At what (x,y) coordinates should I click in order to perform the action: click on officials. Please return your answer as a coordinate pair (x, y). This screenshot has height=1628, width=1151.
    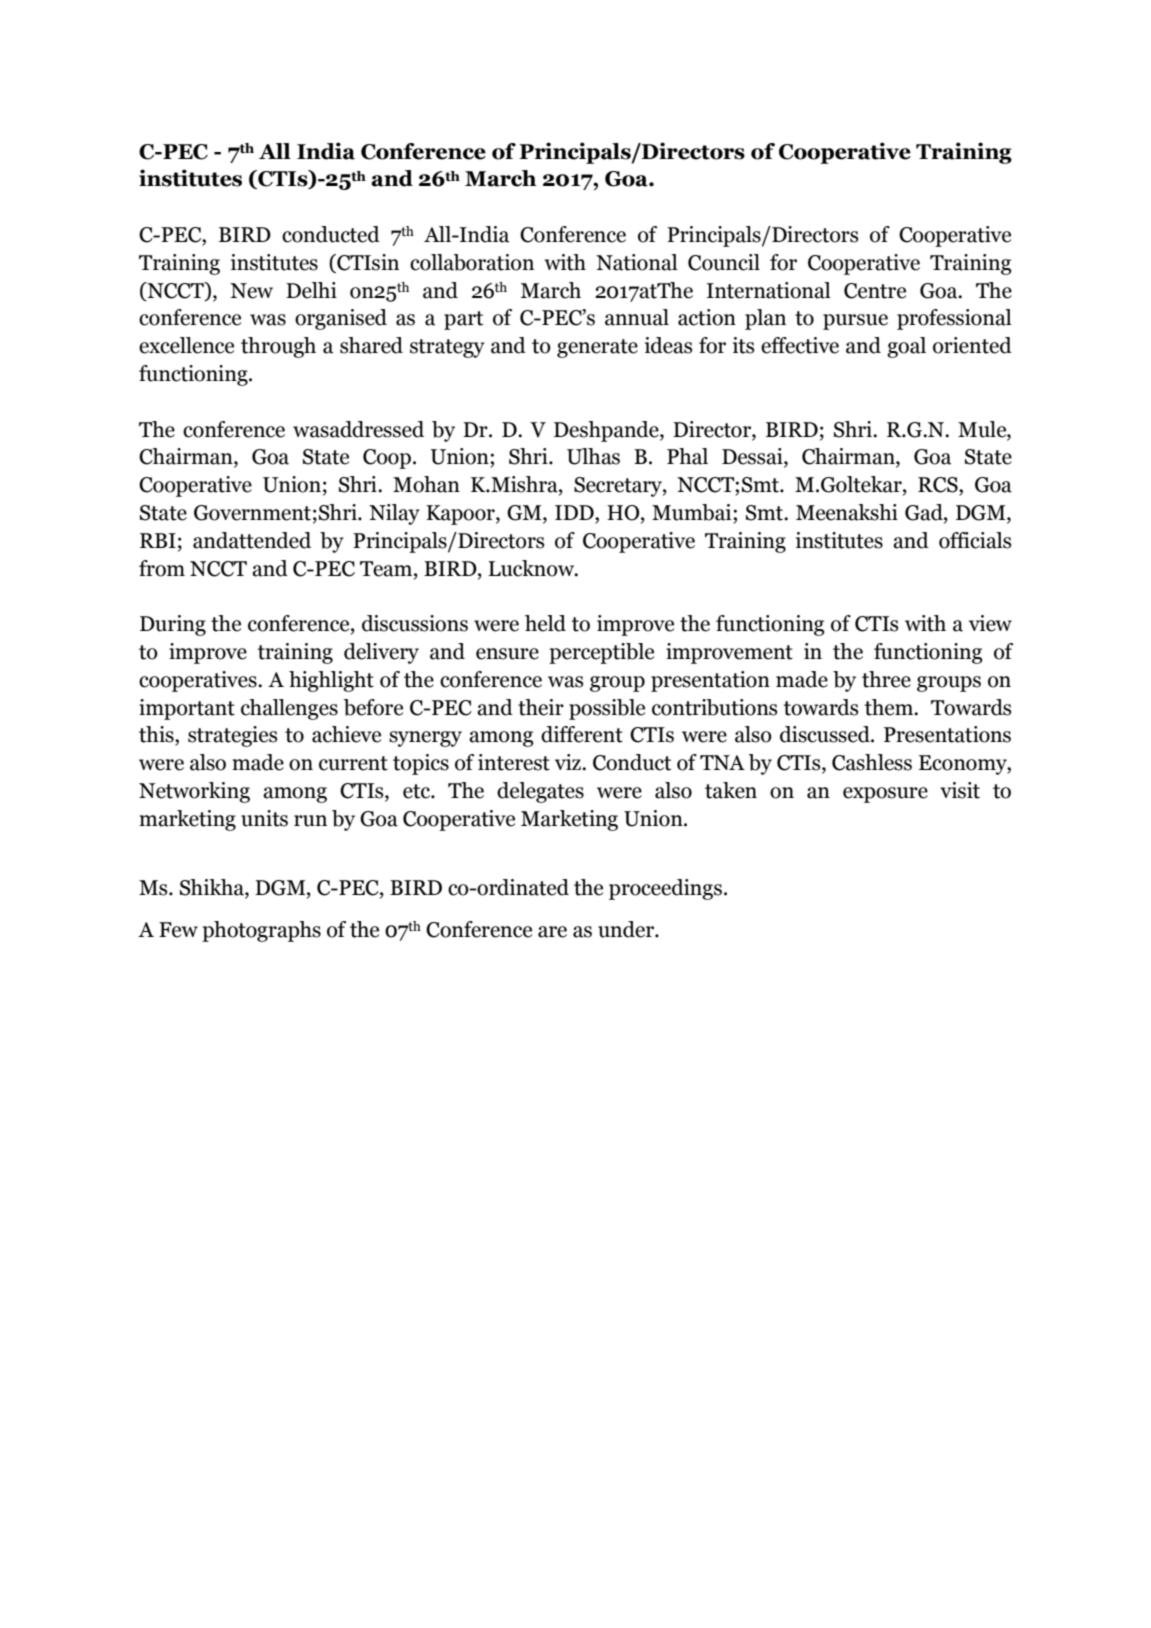
    Looking at the image, I should click on (975, 540).
